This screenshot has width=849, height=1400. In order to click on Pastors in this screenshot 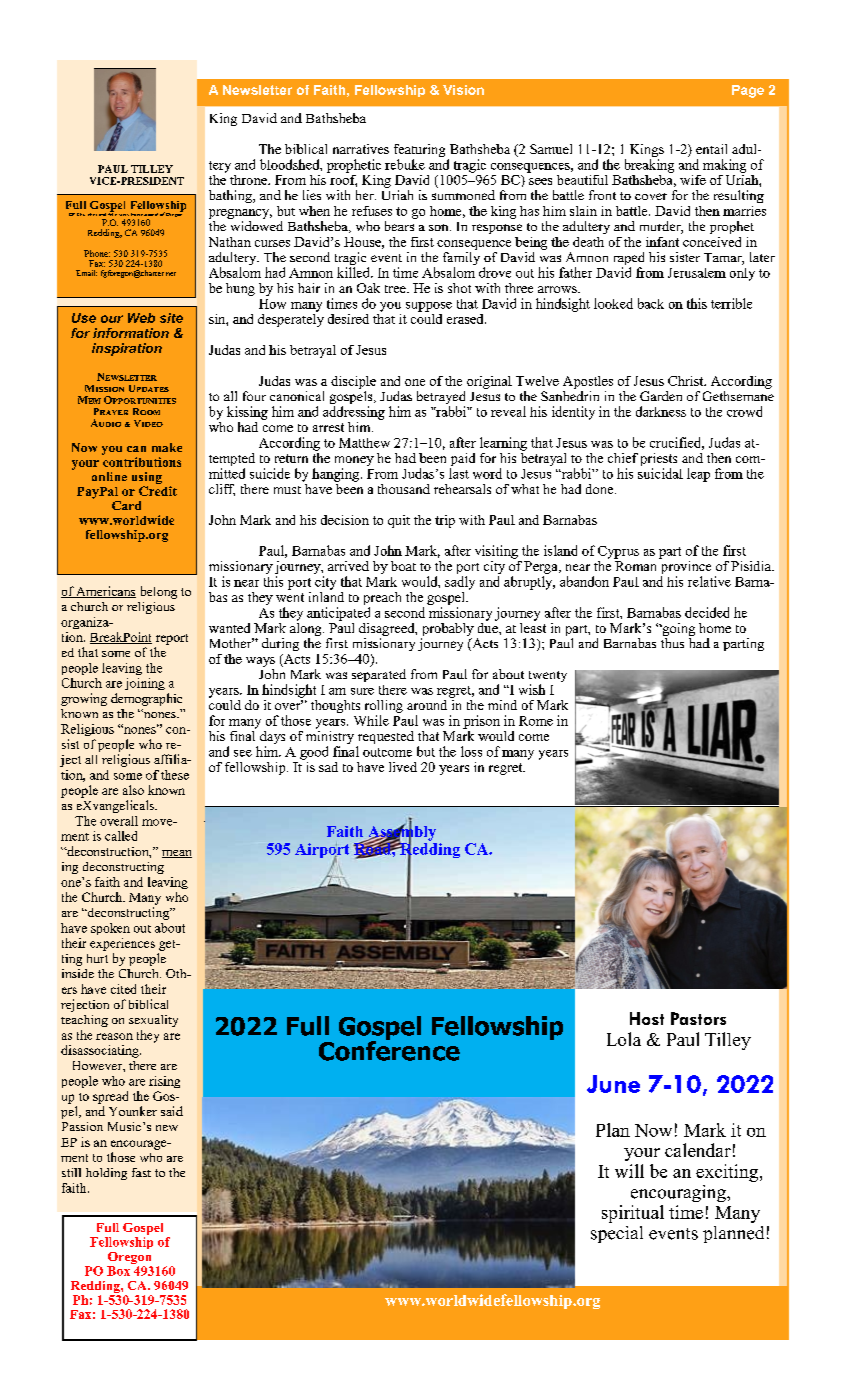, I will do `click(698, 1018)`.
